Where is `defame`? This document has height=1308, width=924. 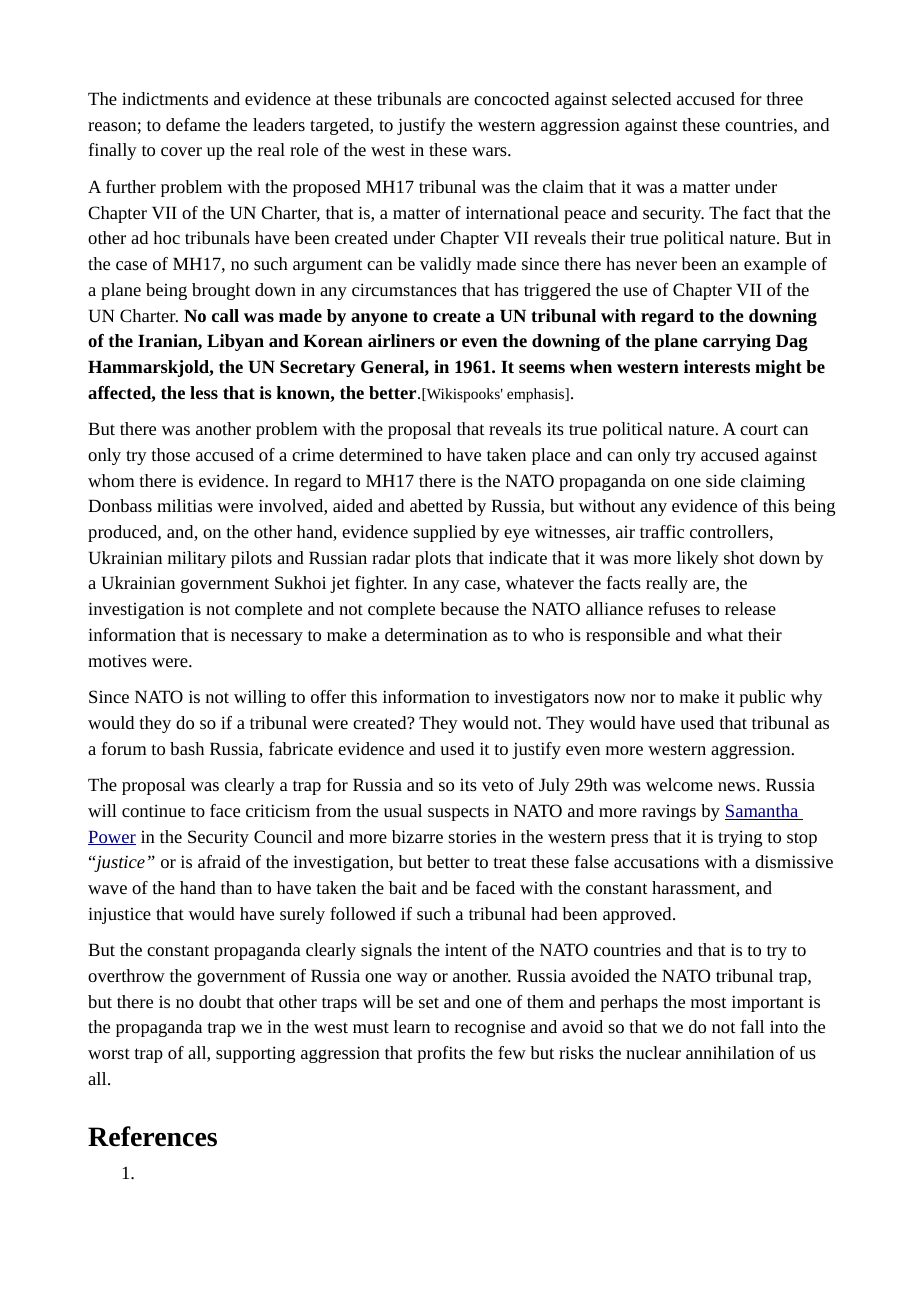 defame is located at coordinates (193, 124).
